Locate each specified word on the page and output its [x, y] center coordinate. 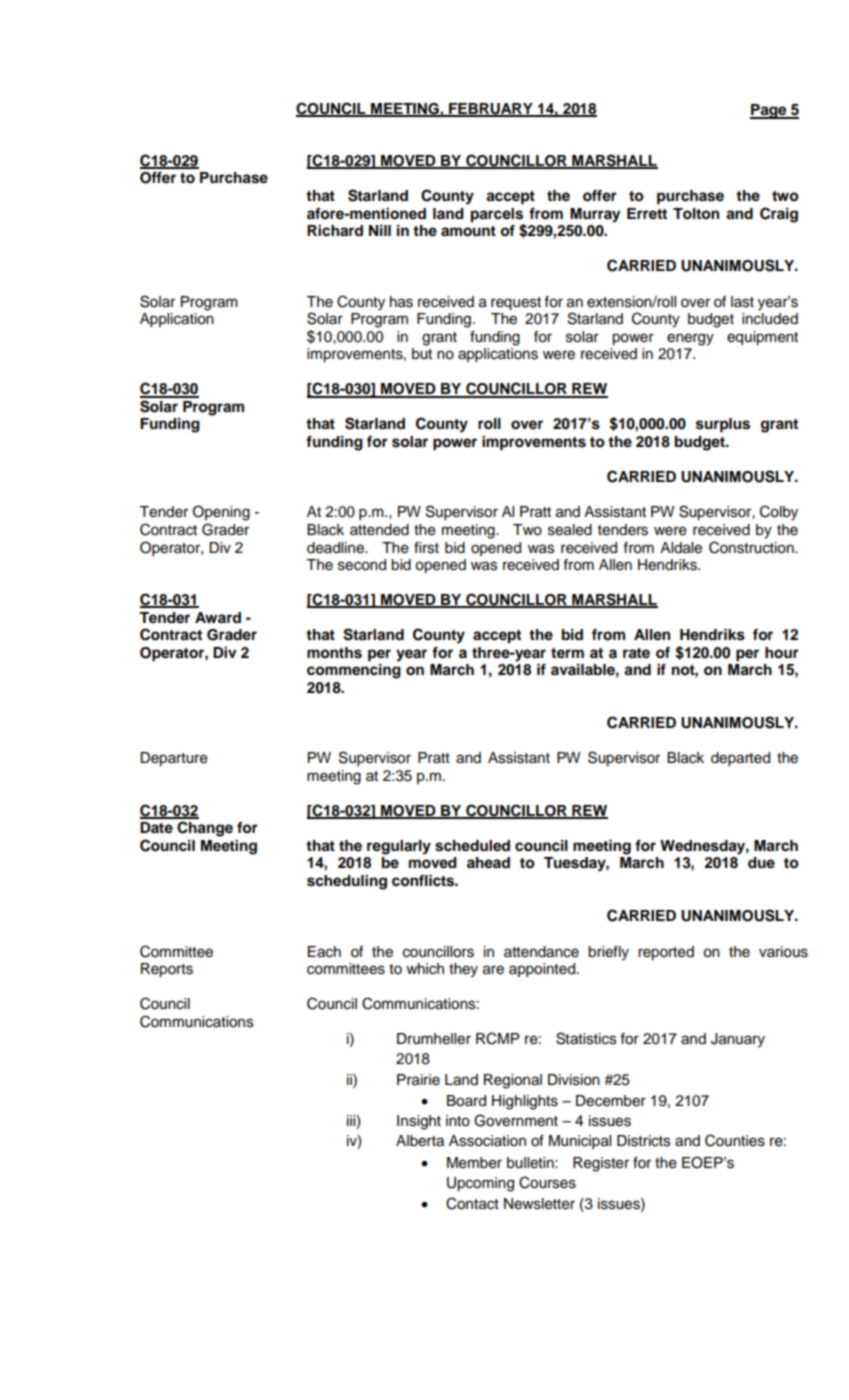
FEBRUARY [491, 110]
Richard [335, 231]
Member [474, 1163]
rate [636, 653]
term [567, 653]
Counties [735, 1140]
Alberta [420, 1141]
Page [769, 111]
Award [218, 618]
